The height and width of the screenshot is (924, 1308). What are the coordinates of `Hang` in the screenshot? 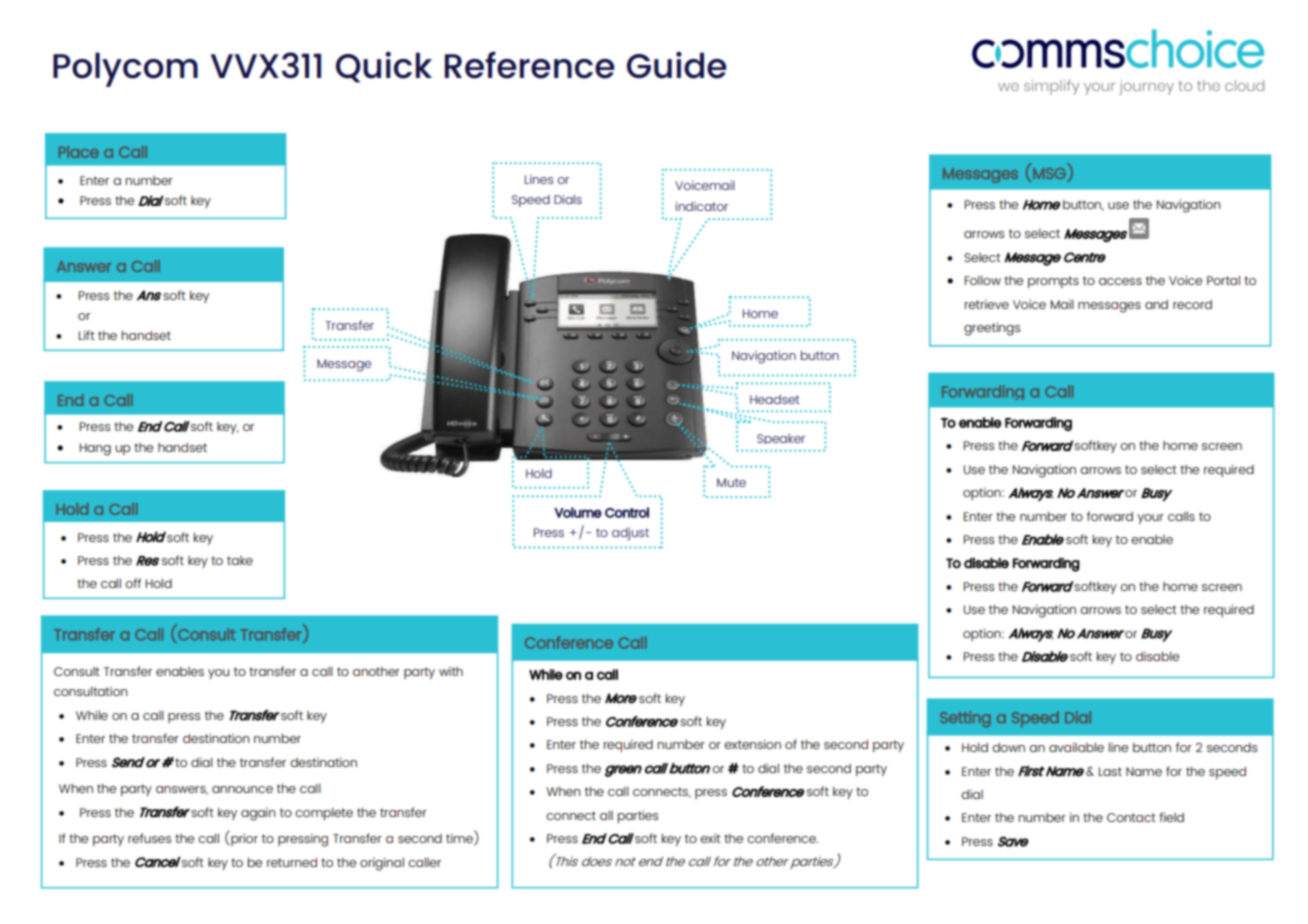 It's located at (95, 449).
